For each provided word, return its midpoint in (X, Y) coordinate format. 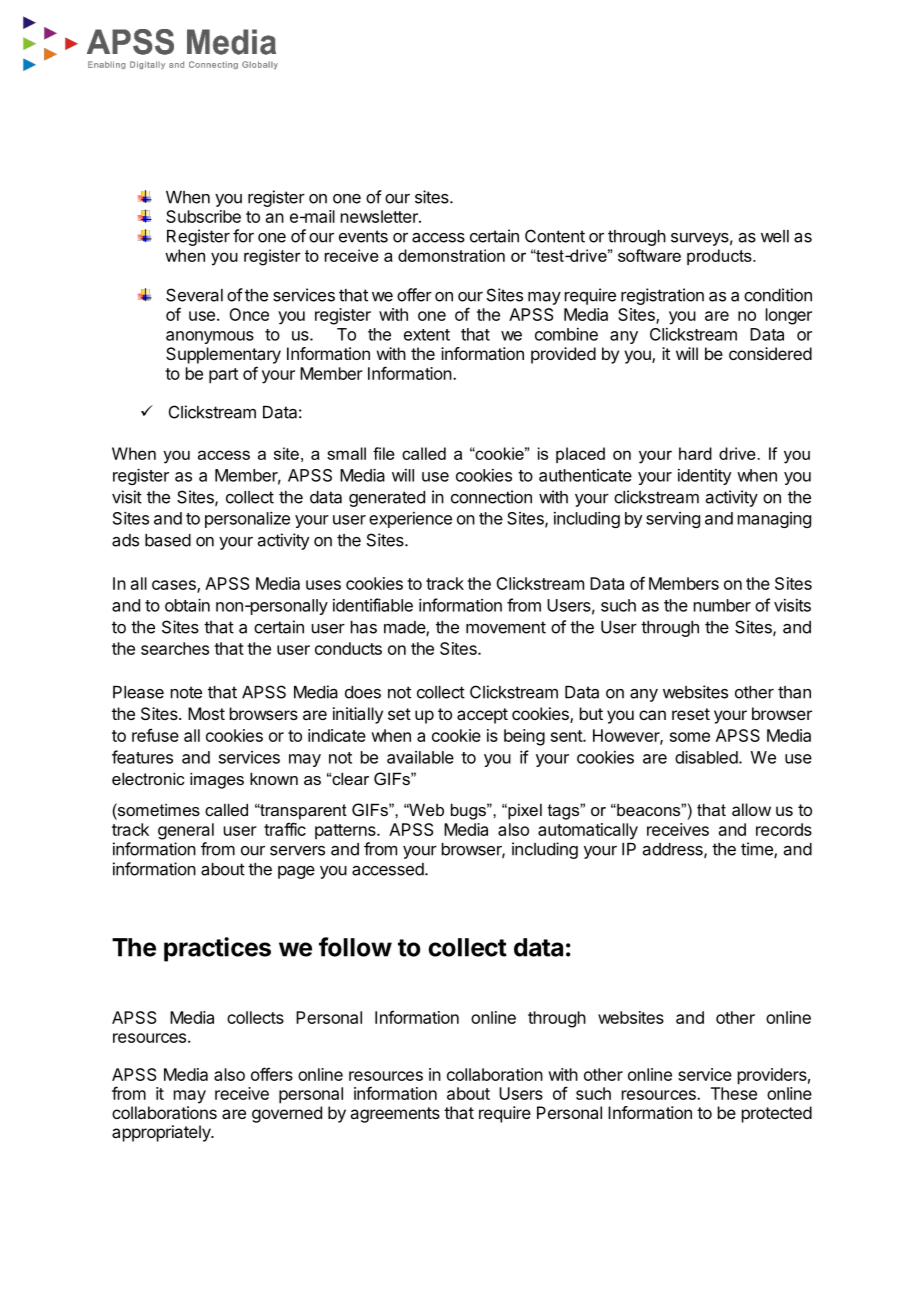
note (186, 692)
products (720, 257)
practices (217, 949)
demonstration (451, 255)
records (784, 829)
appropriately (162, 1133)
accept (482, 716)
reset (691, 714)
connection (491, 497)
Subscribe (203, 216)
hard (695, 453)
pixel (524, 811)
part (223, 376)
